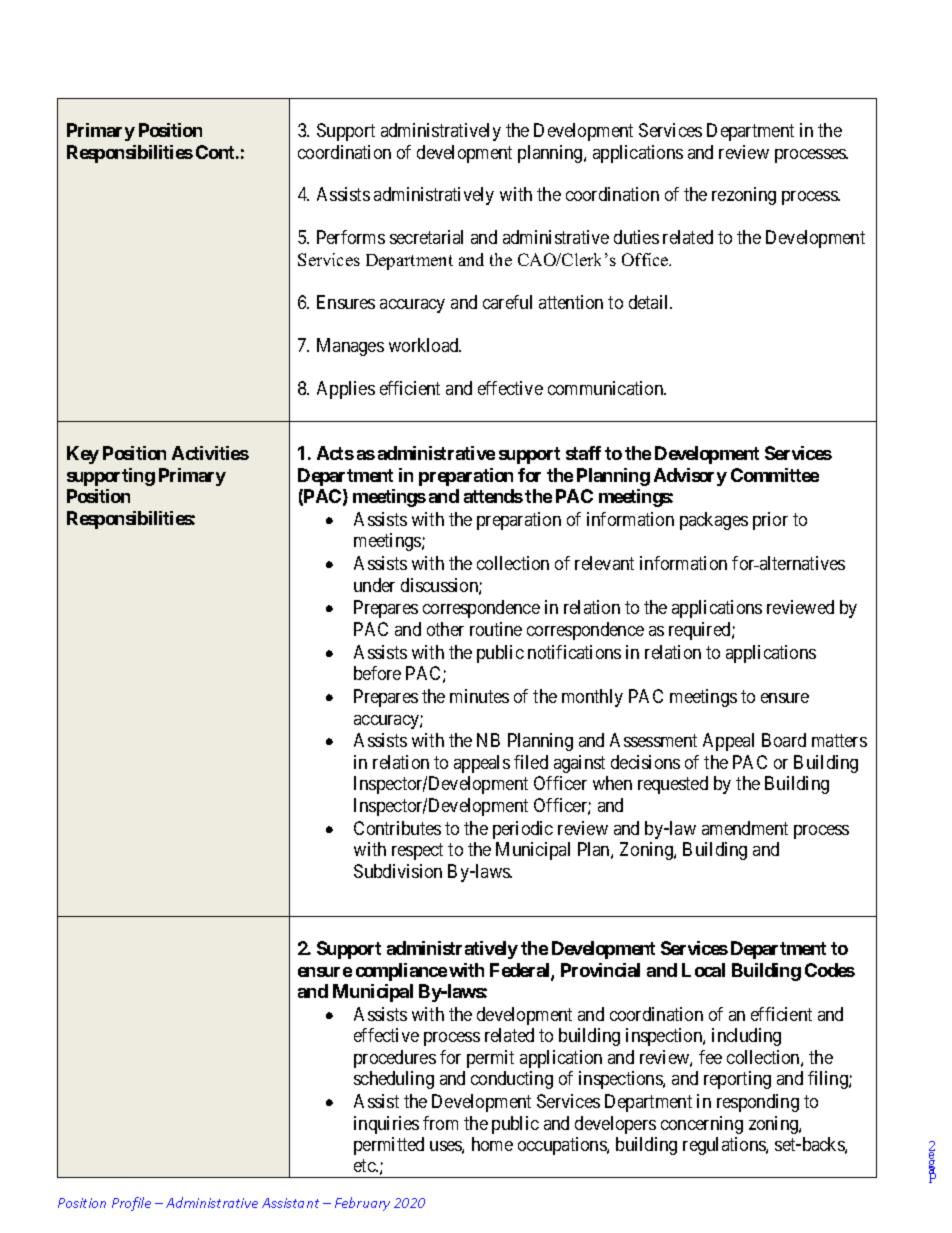 Image resolution: width=952 pixels, height=1233 pixels. I want to click on Performs, so click(351, 237).
